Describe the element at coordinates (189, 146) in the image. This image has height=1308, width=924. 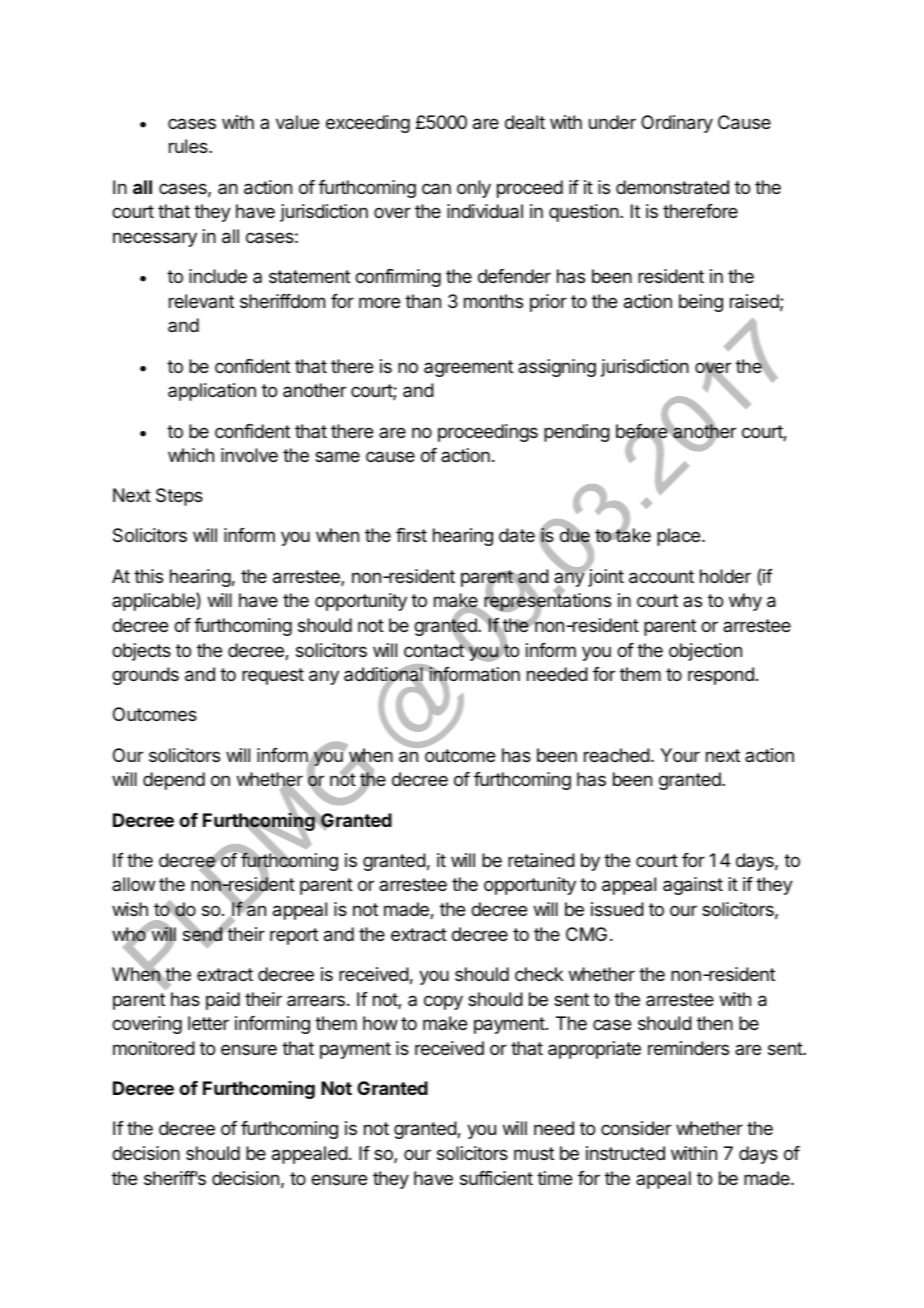
I see `rules` at that location.
